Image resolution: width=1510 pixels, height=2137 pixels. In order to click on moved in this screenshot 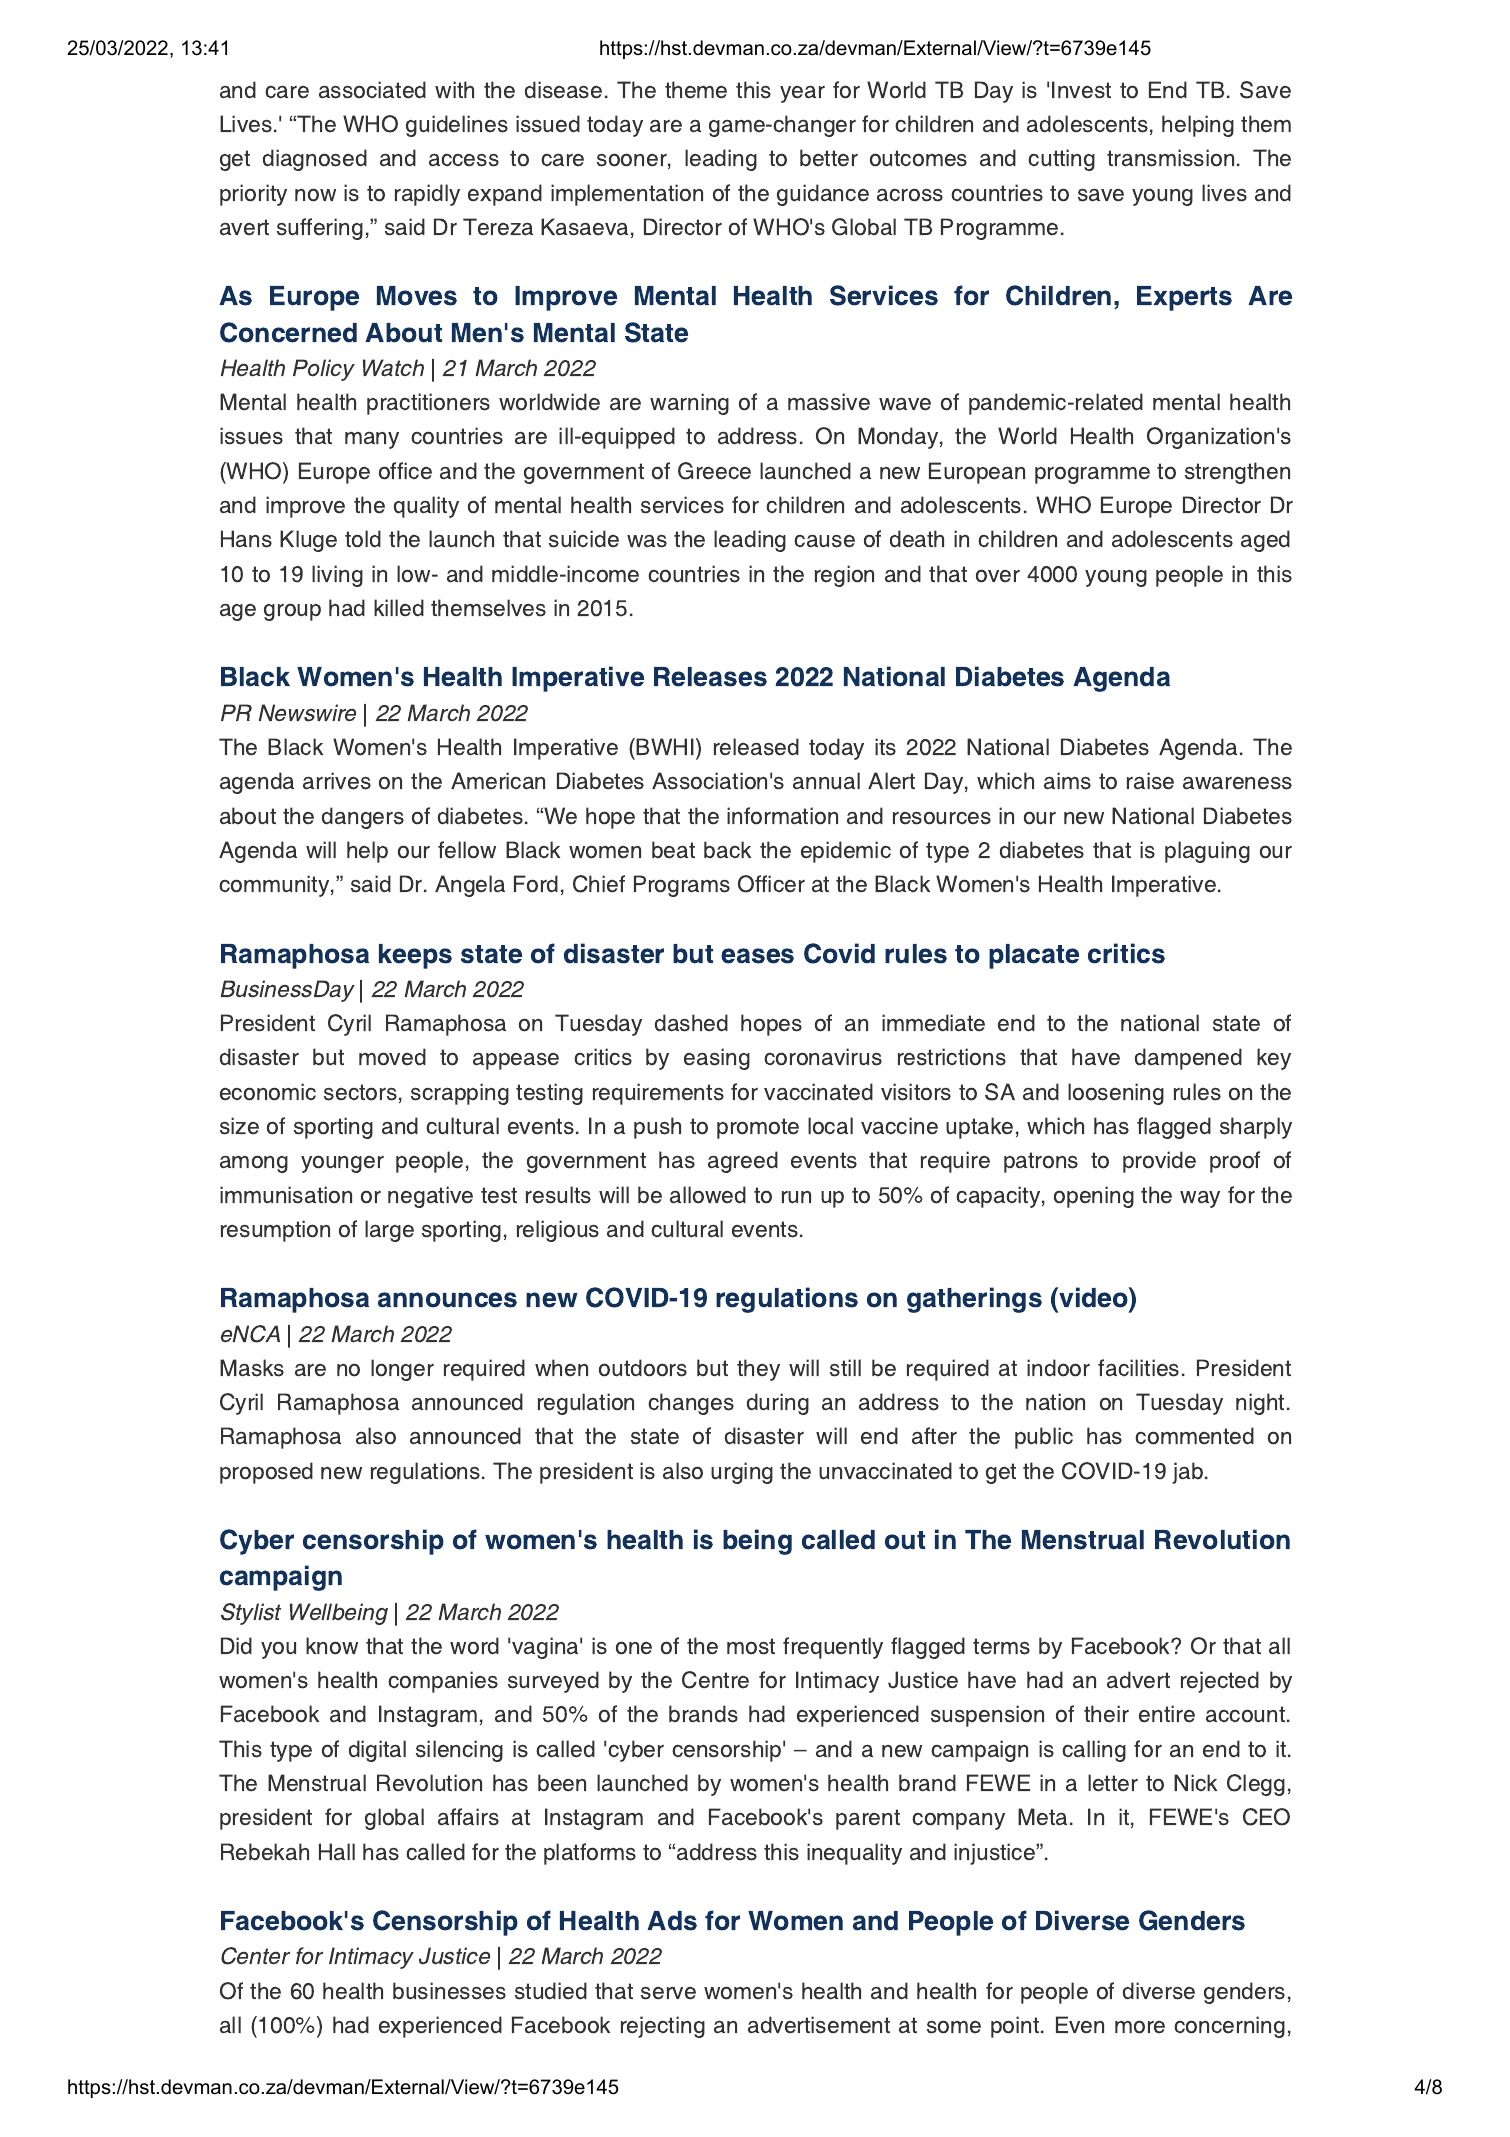, I will do `click(392, 1057)`.
